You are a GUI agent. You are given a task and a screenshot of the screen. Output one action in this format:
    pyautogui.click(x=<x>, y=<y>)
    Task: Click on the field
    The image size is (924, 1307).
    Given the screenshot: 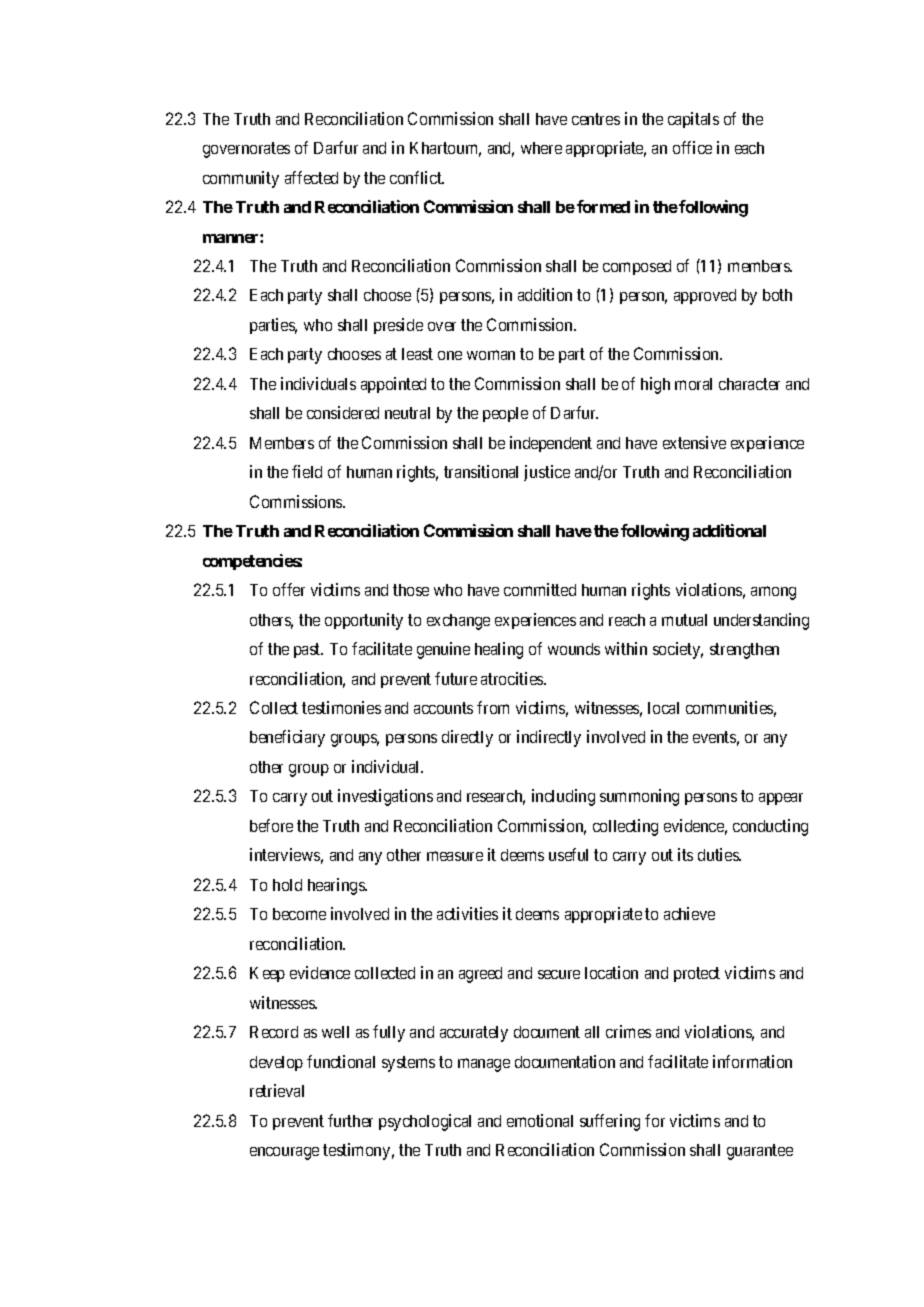 What is the action you would take?
    pyautogui.click(x=307, y=471)
